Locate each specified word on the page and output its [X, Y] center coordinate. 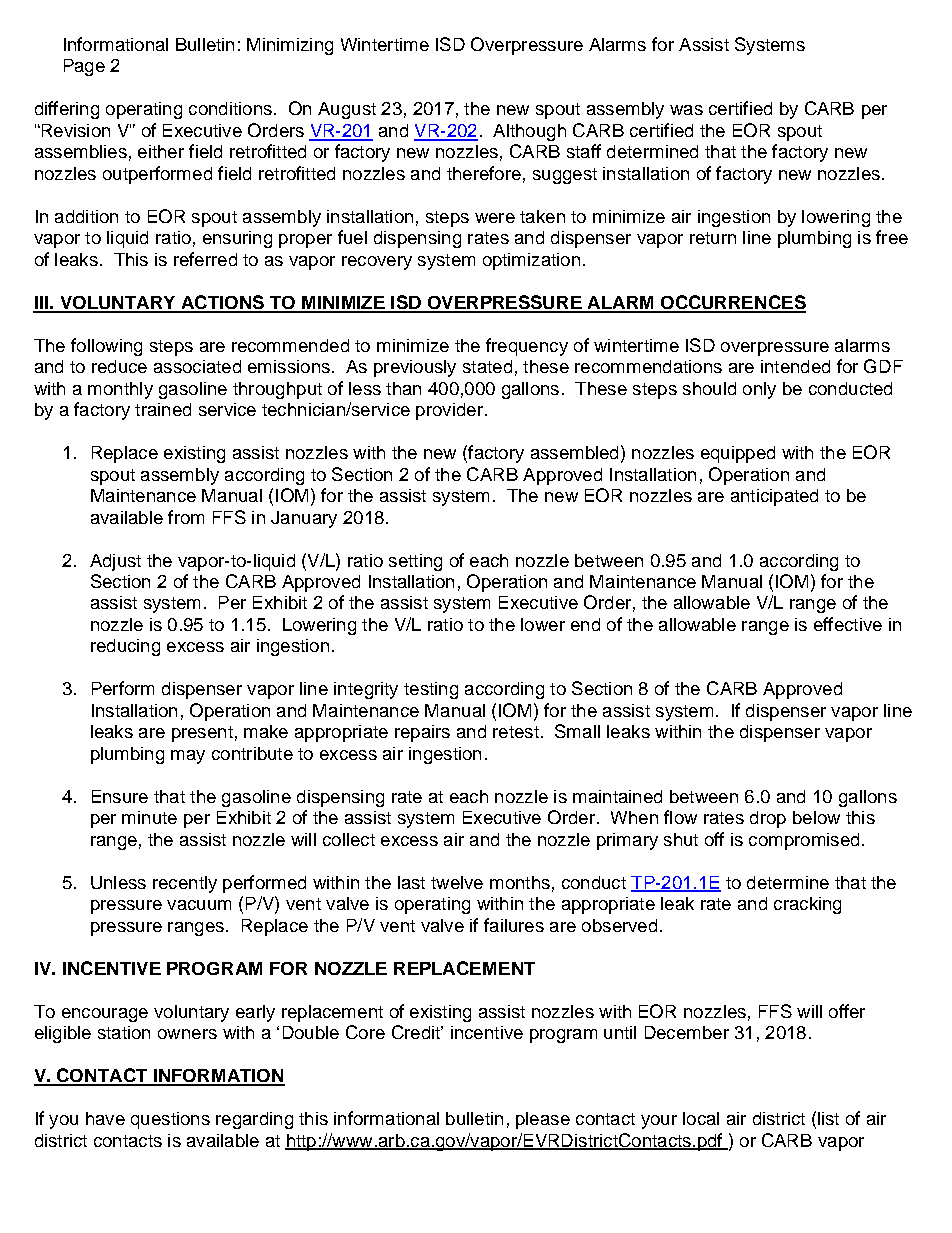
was [686, 110]
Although [529, 132]
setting [415, 562]
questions [170, 1120]
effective [848, 624]
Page [84, 67]
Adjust [115, 562]
